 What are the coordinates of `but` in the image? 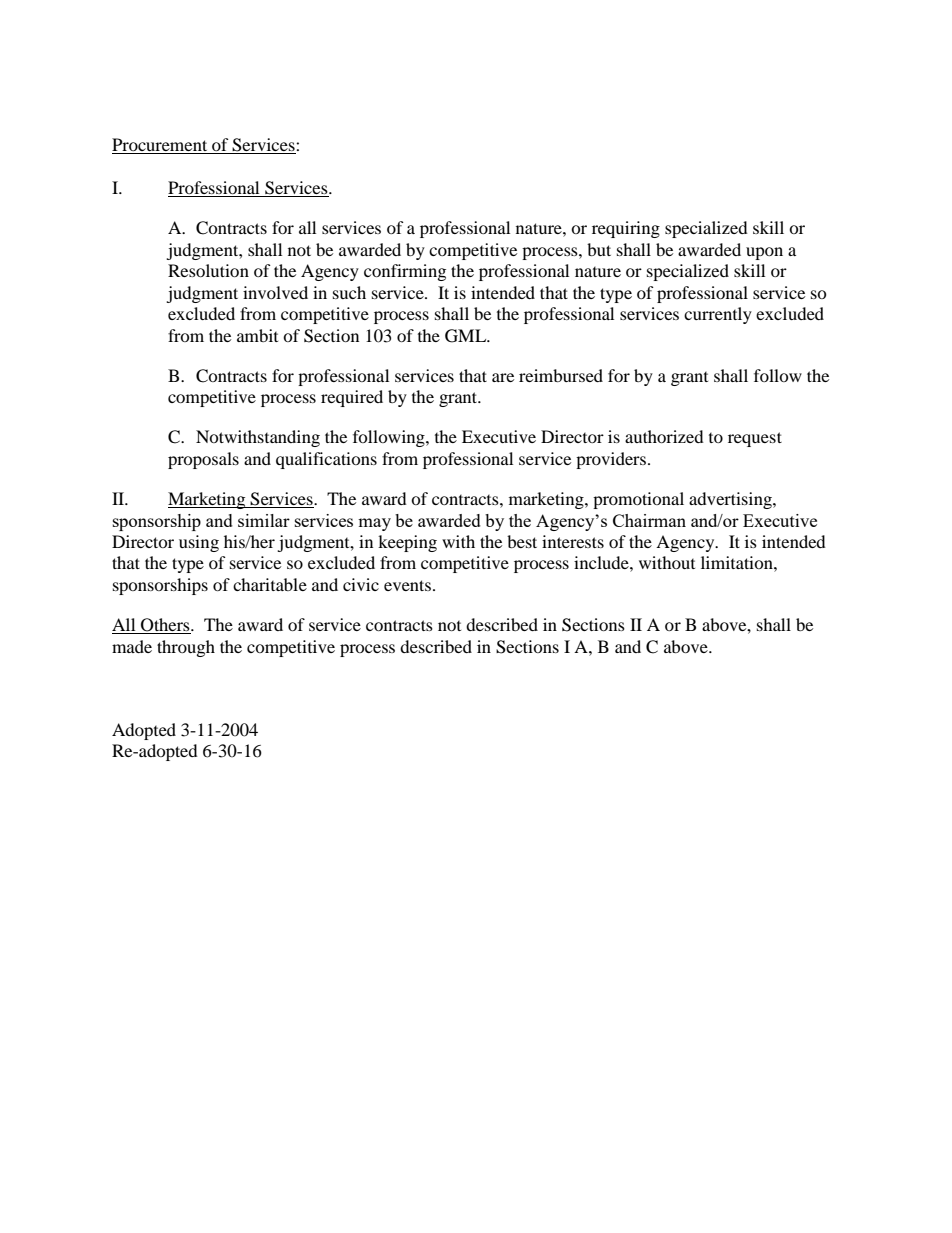 It's located at (599, 249).
